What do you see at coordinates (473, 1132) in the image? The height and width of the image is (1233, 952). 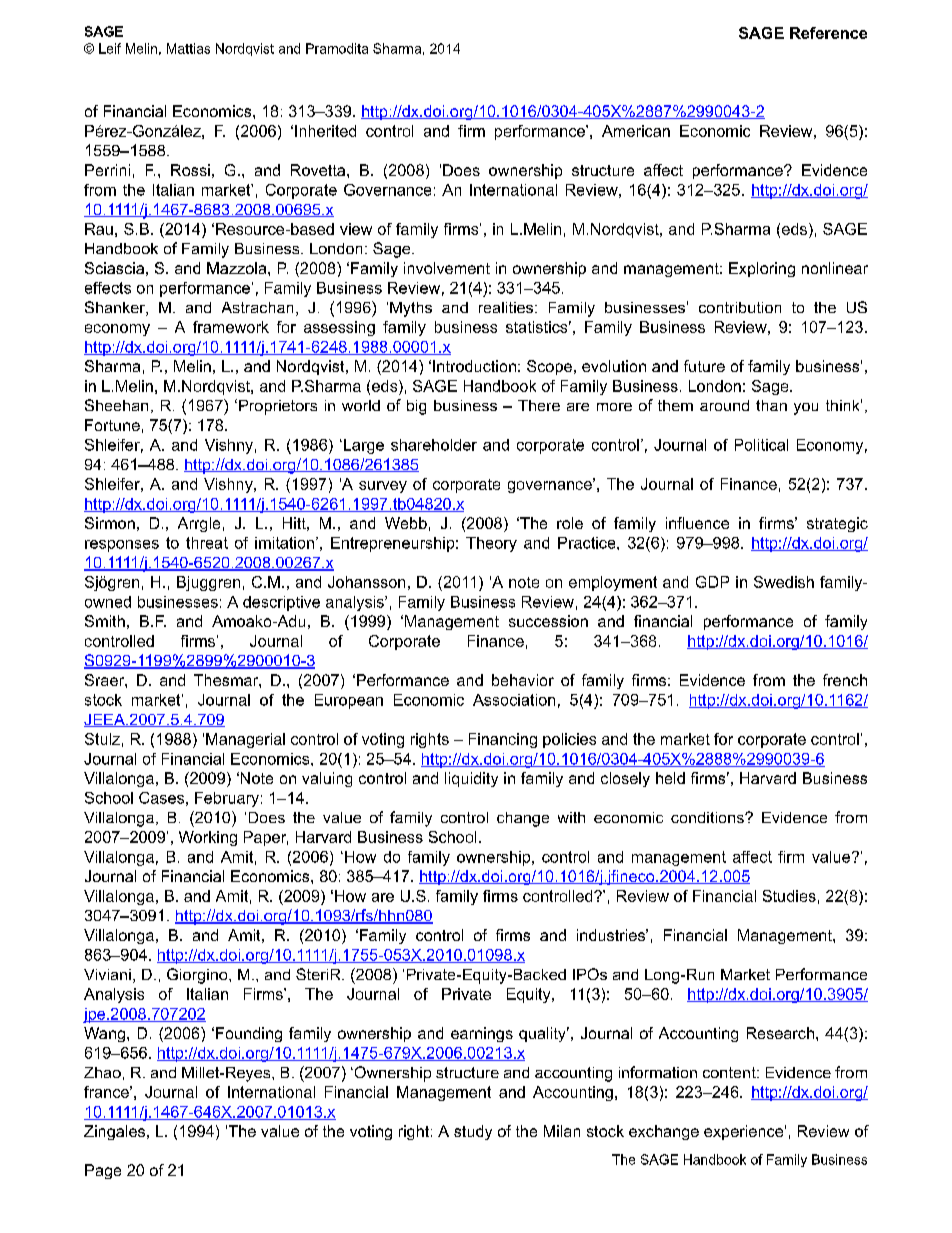 I see `study` at bounding box center [473, 1132].
